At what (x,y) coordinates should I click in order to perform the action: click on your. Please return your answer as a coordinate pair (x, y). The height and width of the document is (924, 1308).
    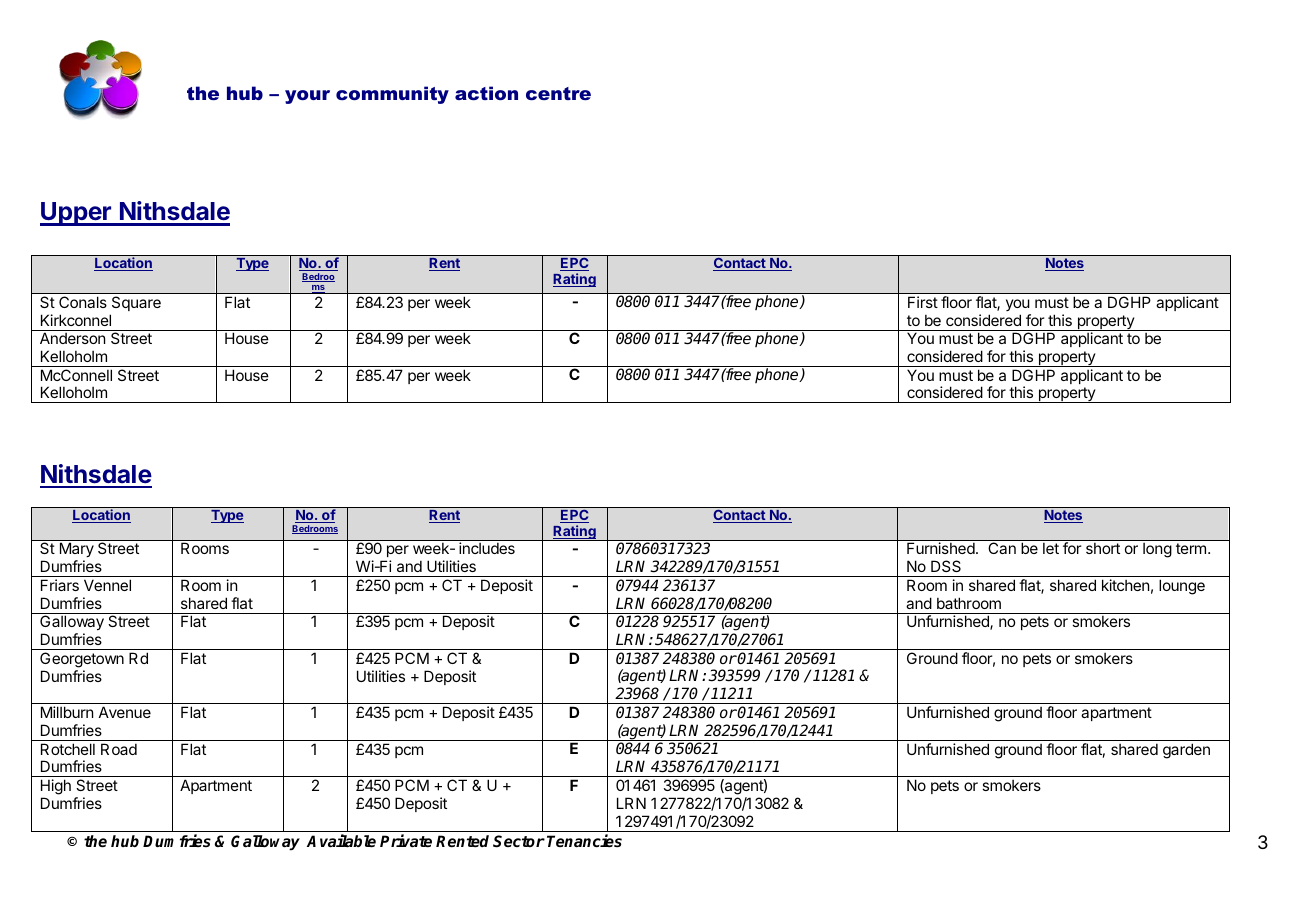
    Looking at the image, I should click on (307, 97).
